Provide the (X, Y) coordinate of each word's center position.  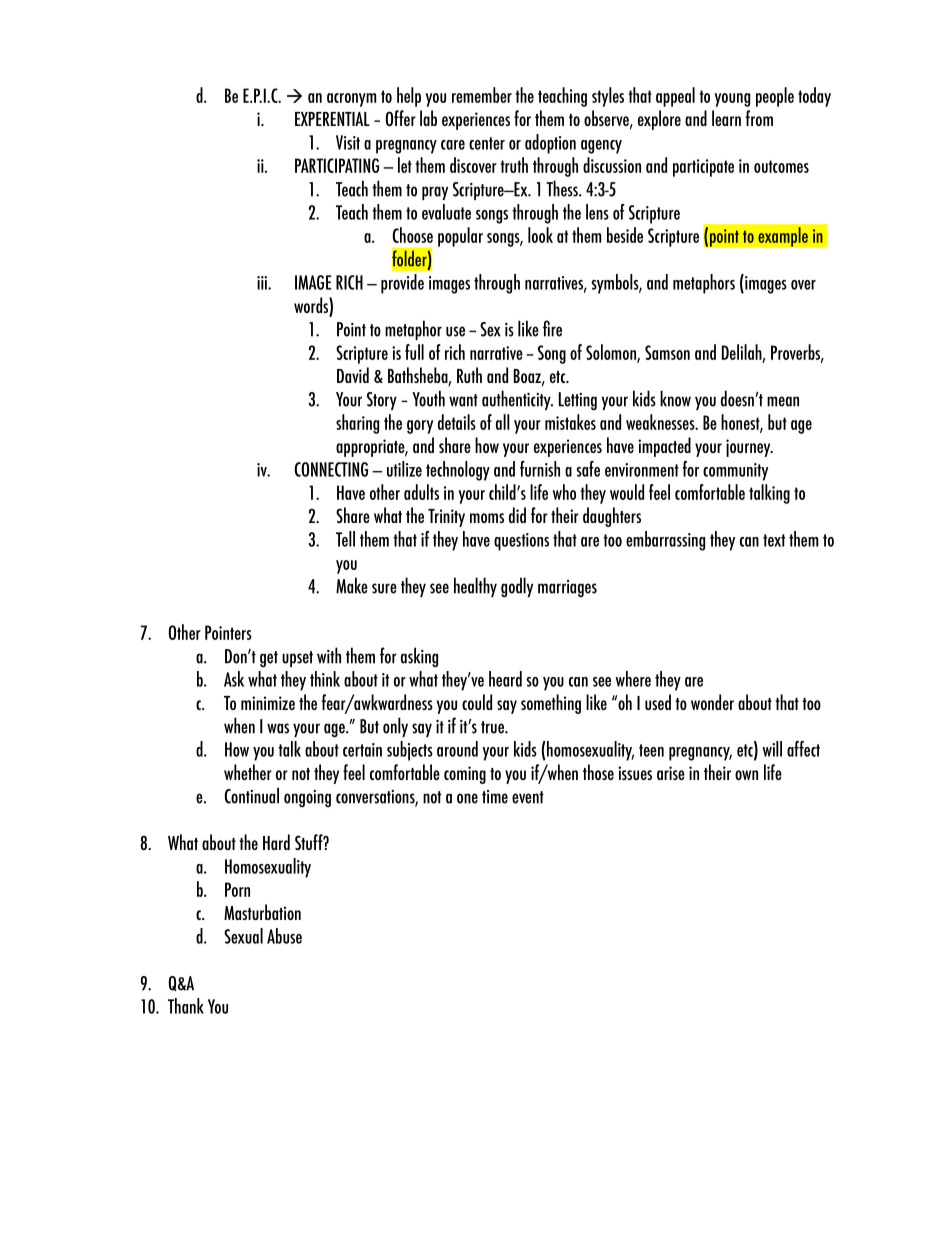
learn (726, 118)
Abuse (284, 936)
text (774, 540)
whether (248, 772)
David (353, 375)
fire (552, 328)
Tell (345, 539)
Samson (667, 352)
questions (521, 542)
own (746, 775)
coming (465, 775)
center (487, 143)
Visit (348, 142)
